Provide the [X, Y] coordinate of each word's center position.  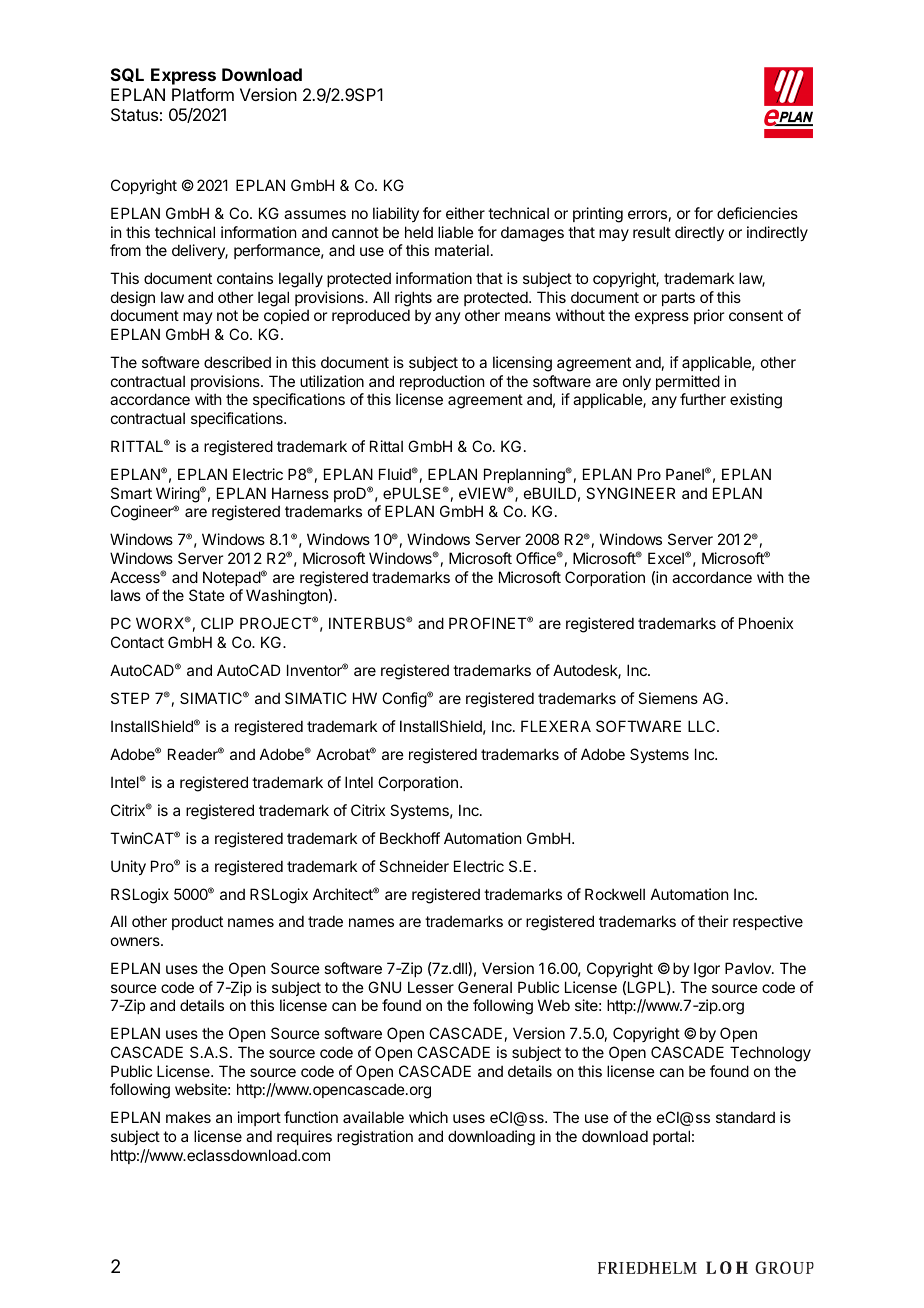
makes [188, 1117]
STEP [130, 698]
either [465, 213]
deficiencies [757, 213]
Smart [131, 493]
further [703, 399]
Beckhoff [410, 838]
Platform [203, 94]
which [428, 1117]
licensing [522, 364]
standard [745, 1117]
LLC [703, 726]
